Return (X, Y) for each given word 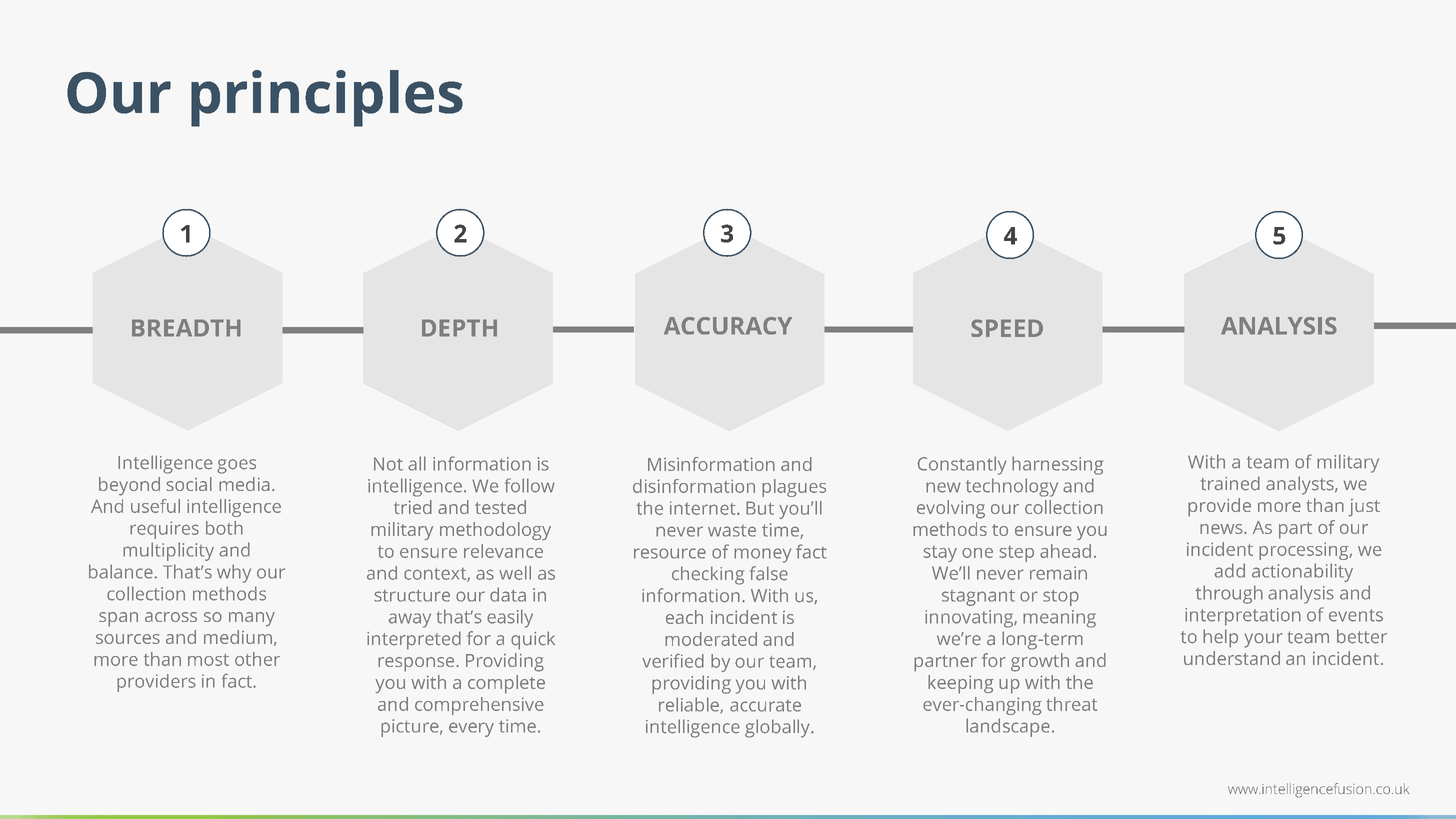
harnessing (1057, 465)
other (257, 659)
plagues (794, 488)
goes (236, 466)
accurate (765, 706)
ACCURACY (728, 326)
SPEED (1007, 328)
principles (327, 98)
